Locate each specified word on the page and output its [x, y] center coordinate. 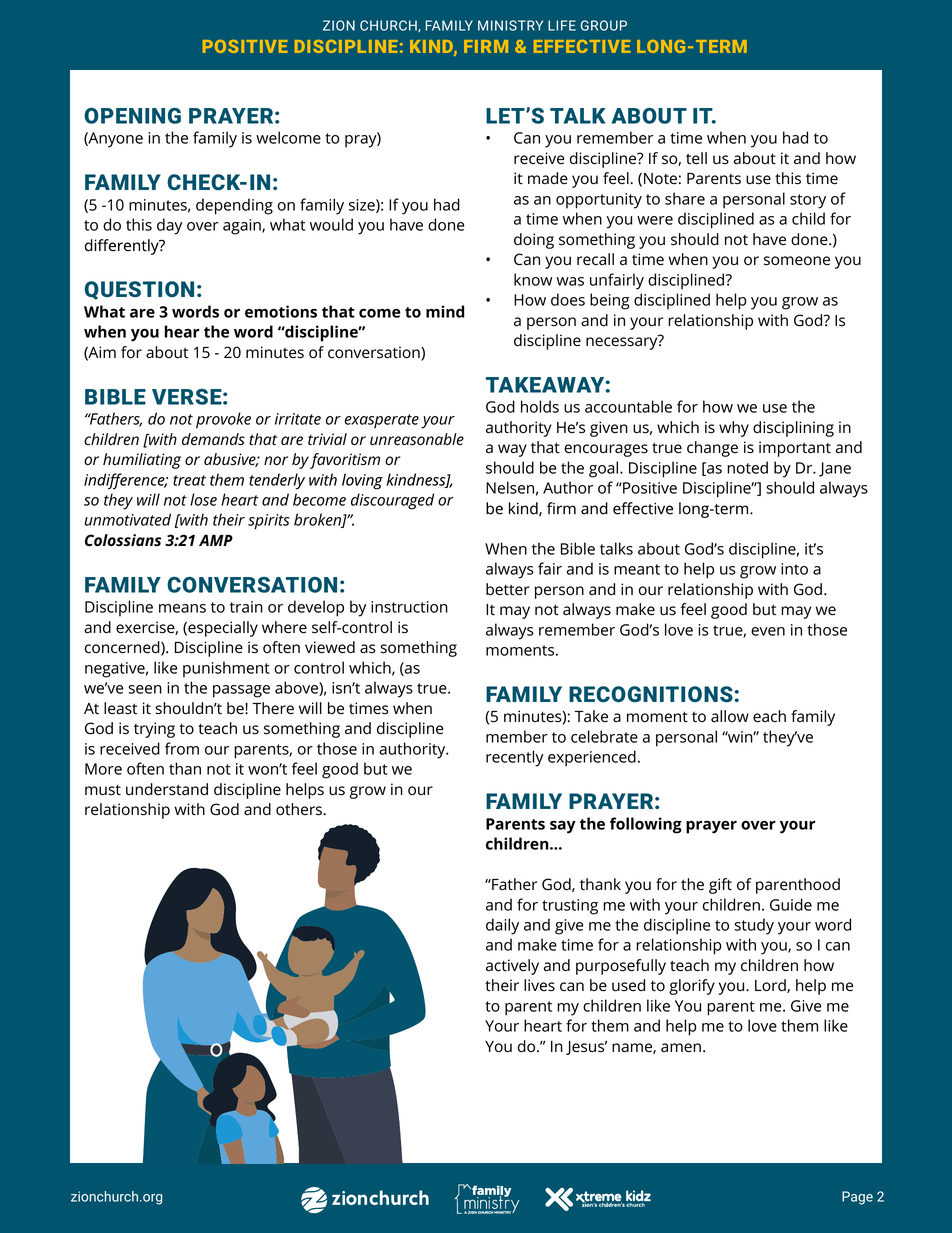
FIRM [486, 46]
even [768, 631]
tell [696, 158]
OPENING [132, 116]
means [182, 608]
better [508, 589]
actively [512, 967]
